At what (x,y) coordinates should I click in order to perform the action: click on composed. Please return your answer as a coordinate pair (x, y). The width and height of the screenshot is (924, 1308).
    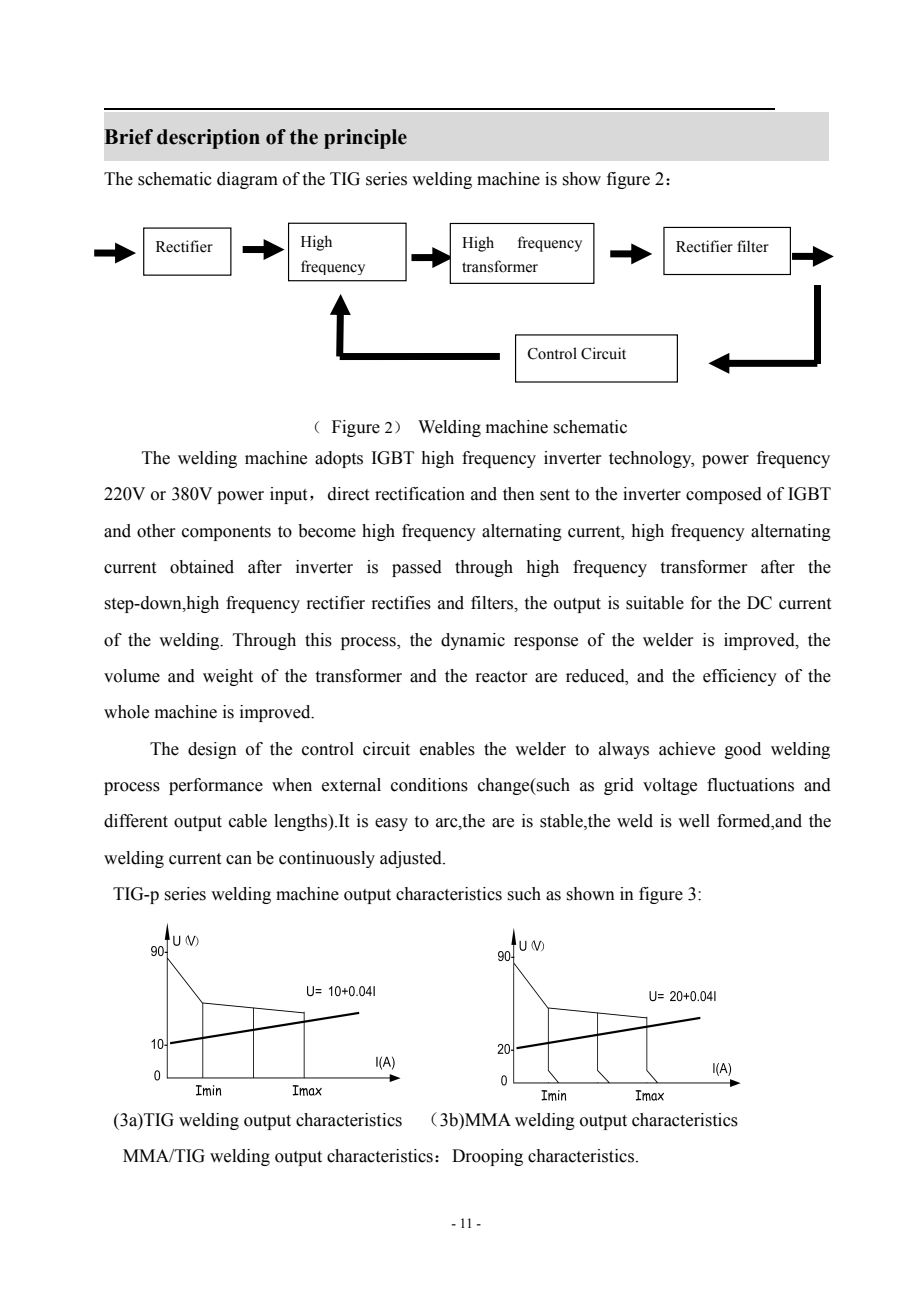
    Looking at the image, I should click on (724, 495).
